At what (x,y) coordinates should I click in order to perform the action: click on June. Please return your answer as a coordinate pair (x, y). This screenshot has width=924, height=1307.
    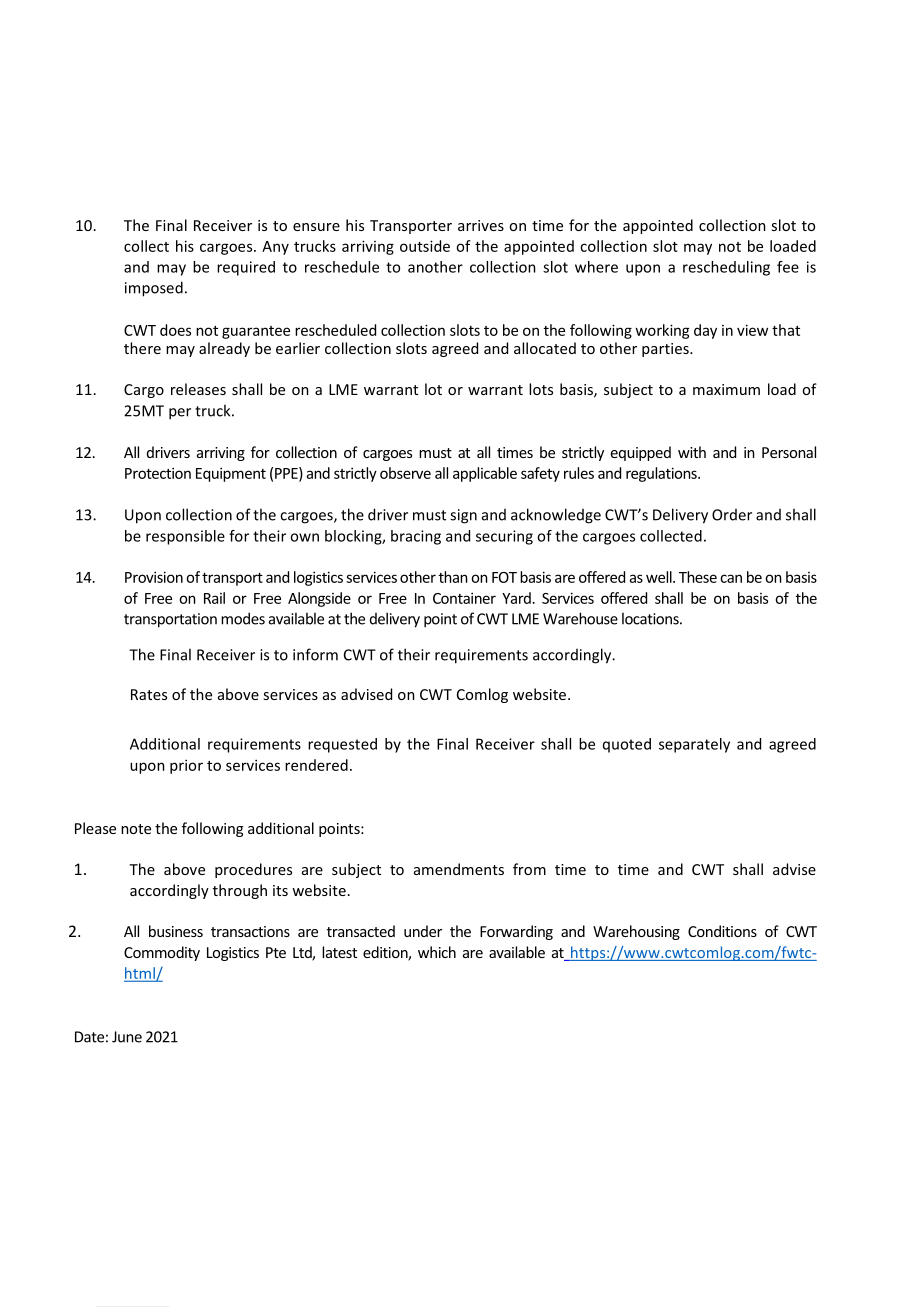
    Looking at the image, I should click on (127, 1037).
